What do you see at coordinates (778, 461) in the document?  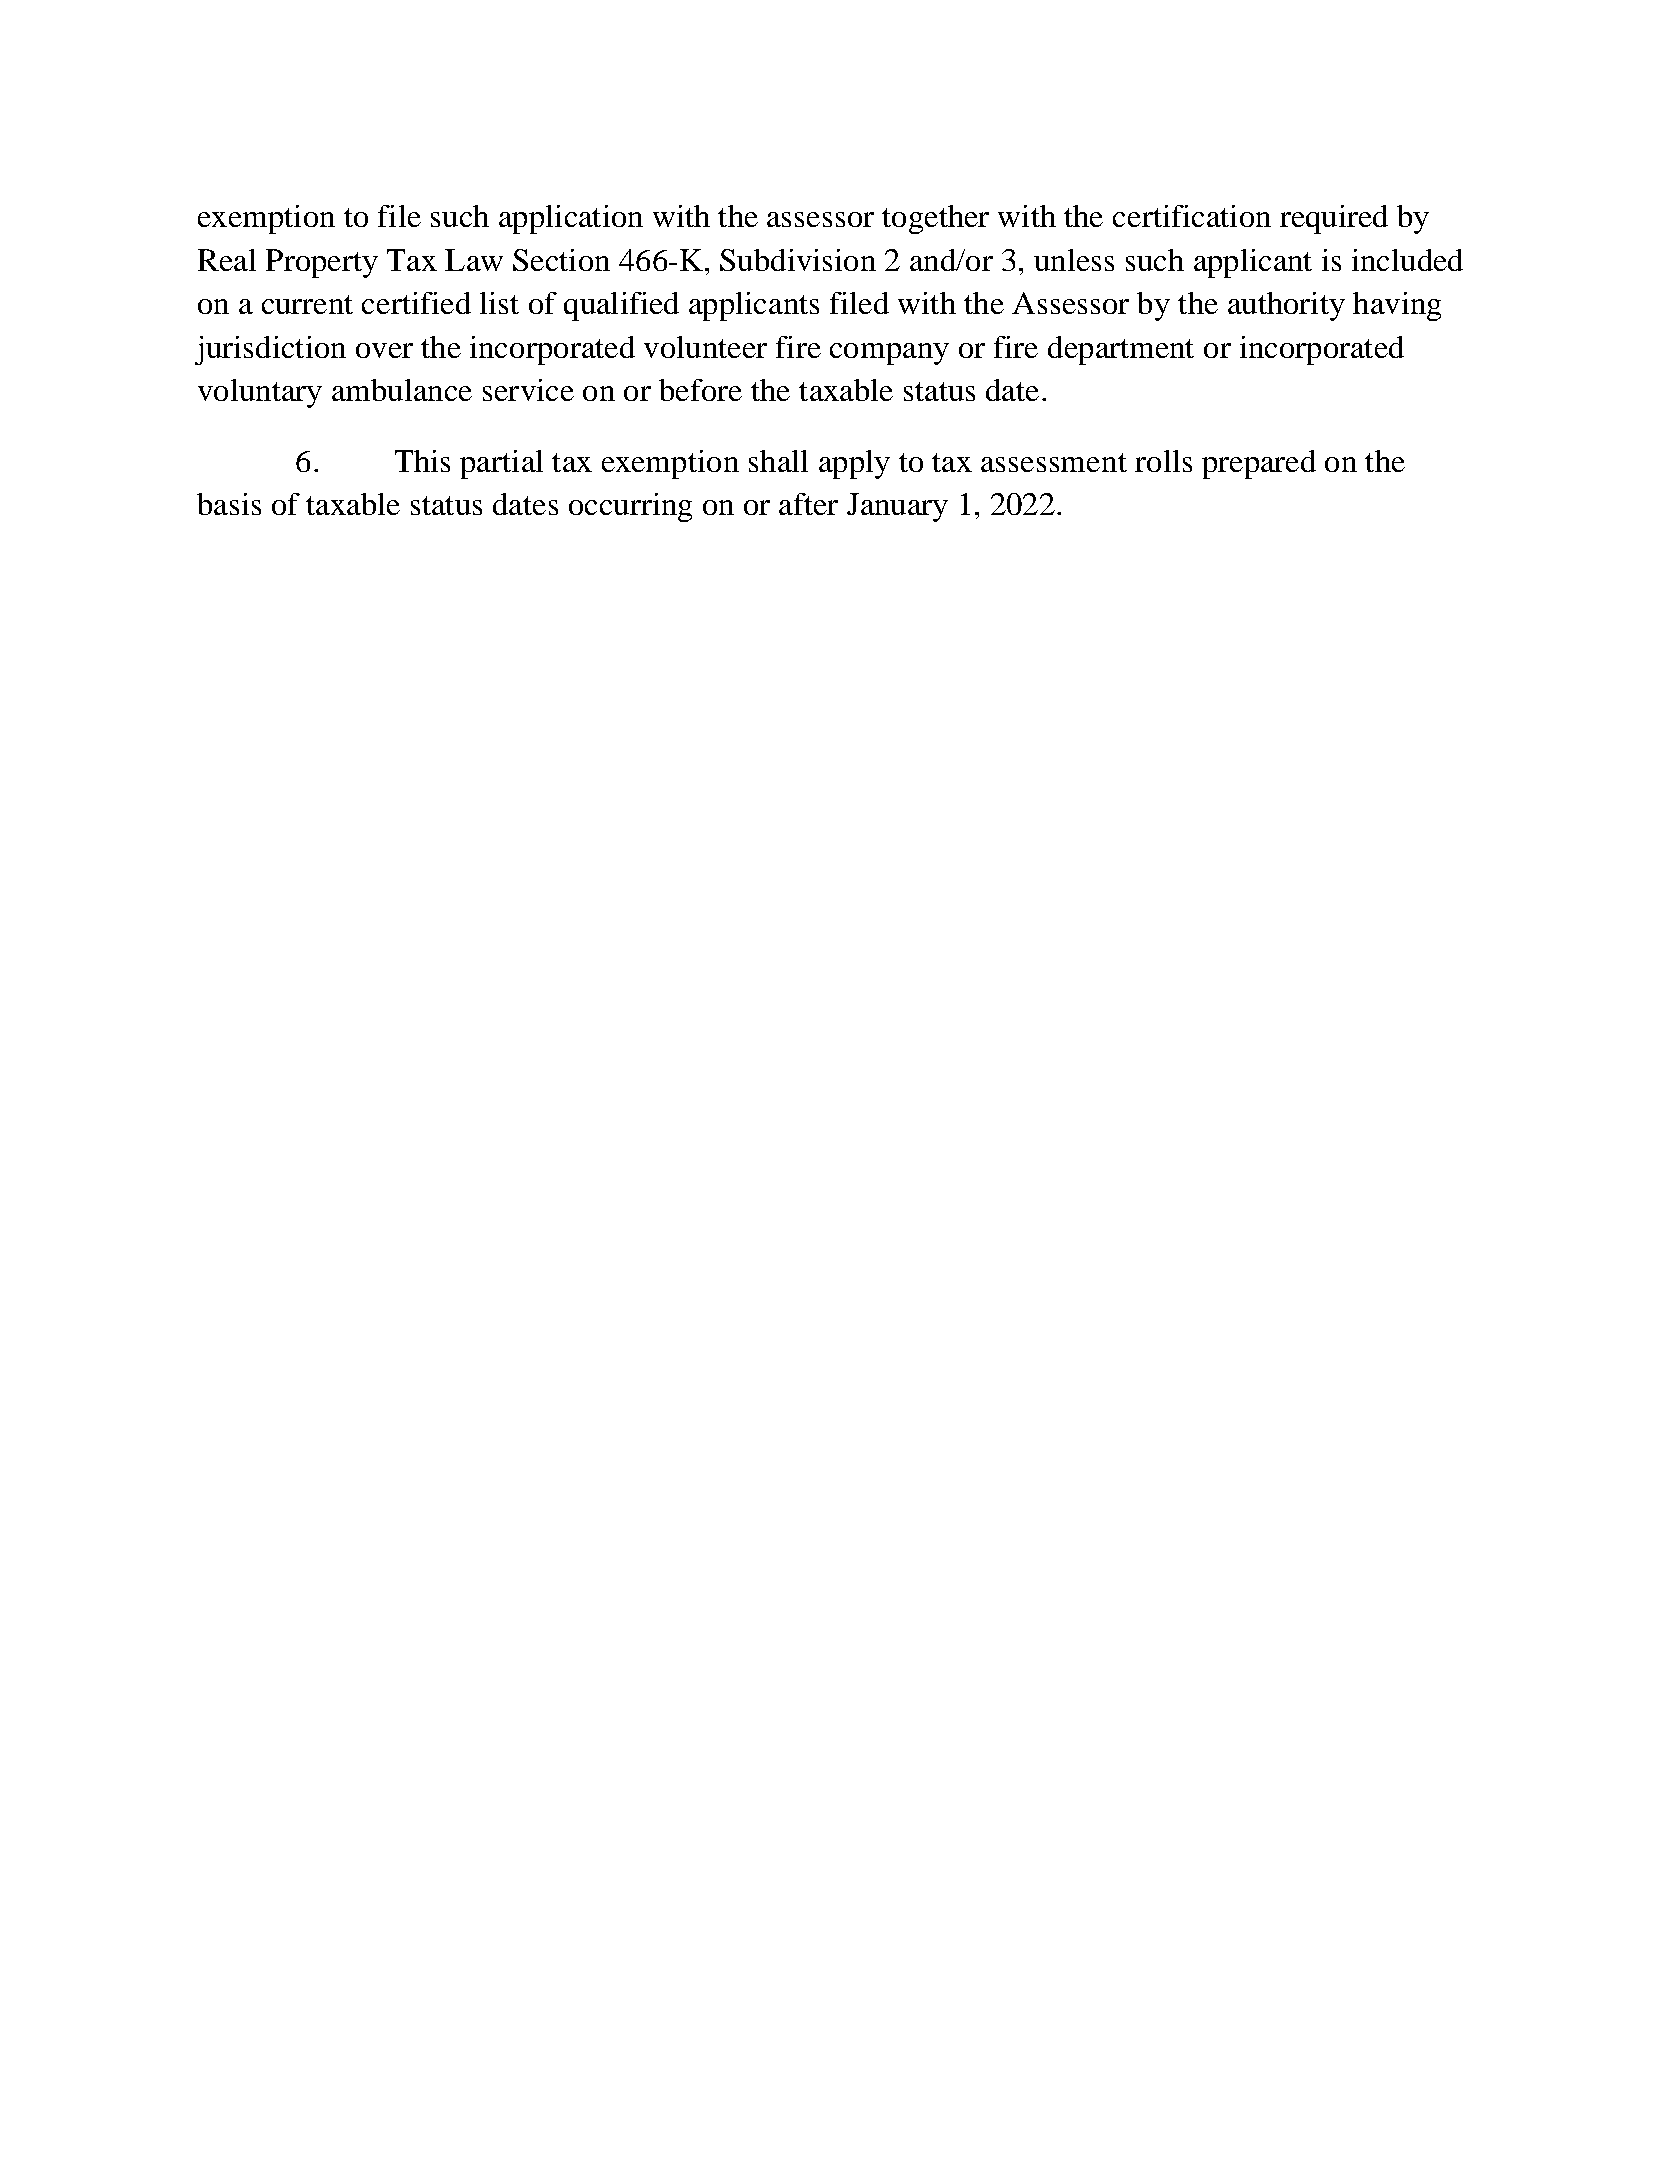 I see `shall` at bounding box center [778, 461].
